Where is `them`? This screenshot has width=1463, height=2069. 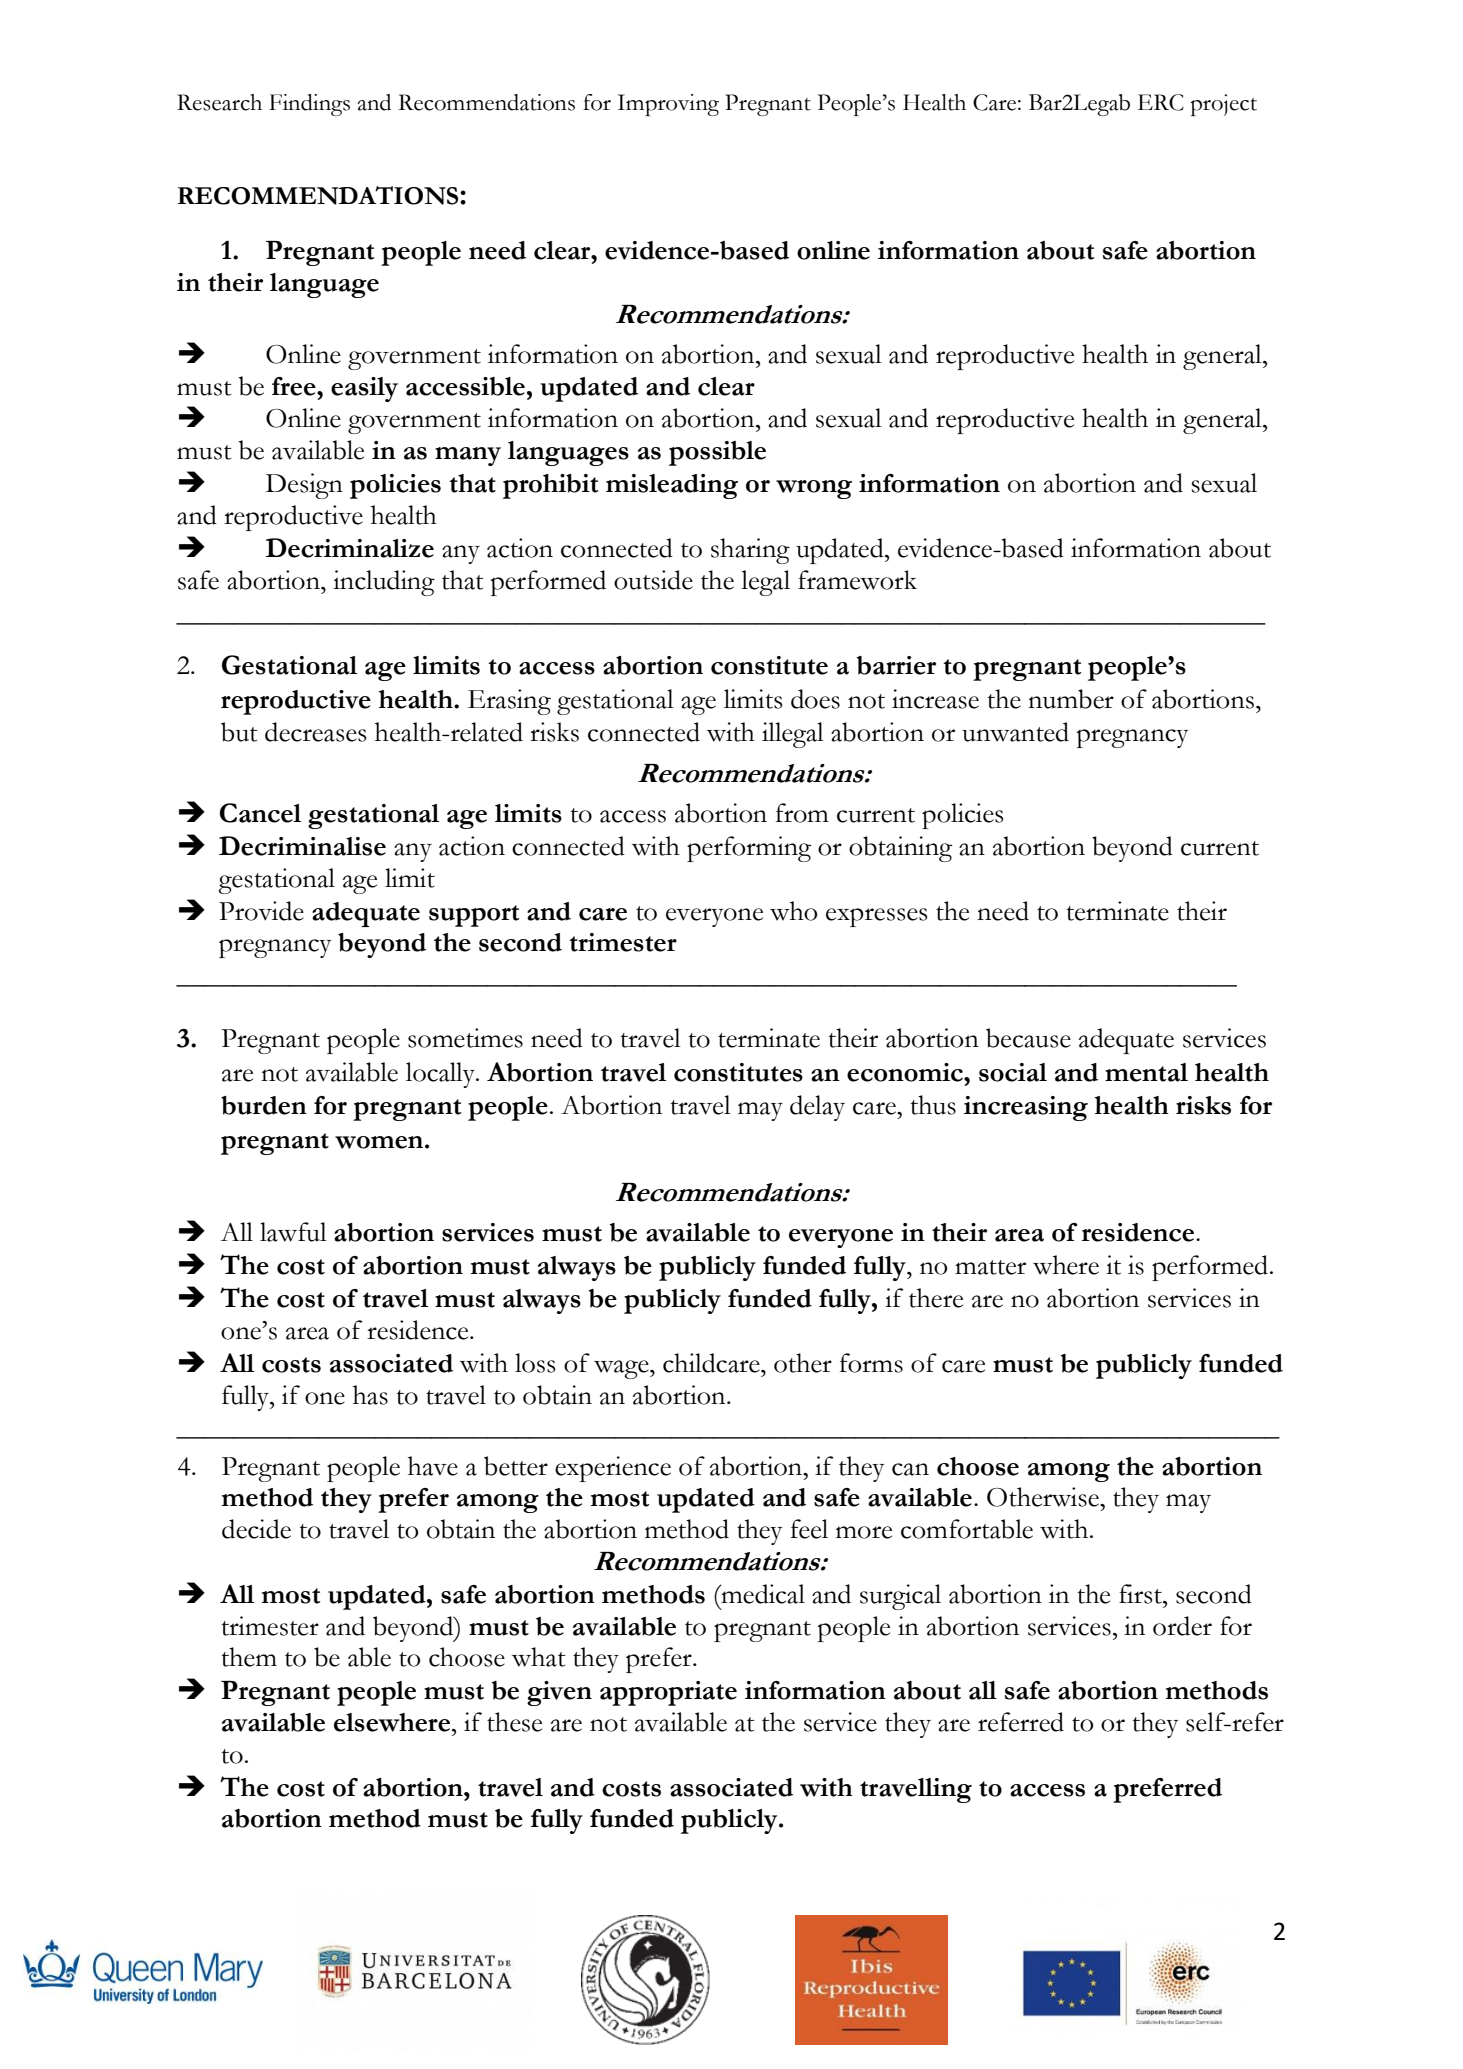 them is located at coordinates (249, 1657).
